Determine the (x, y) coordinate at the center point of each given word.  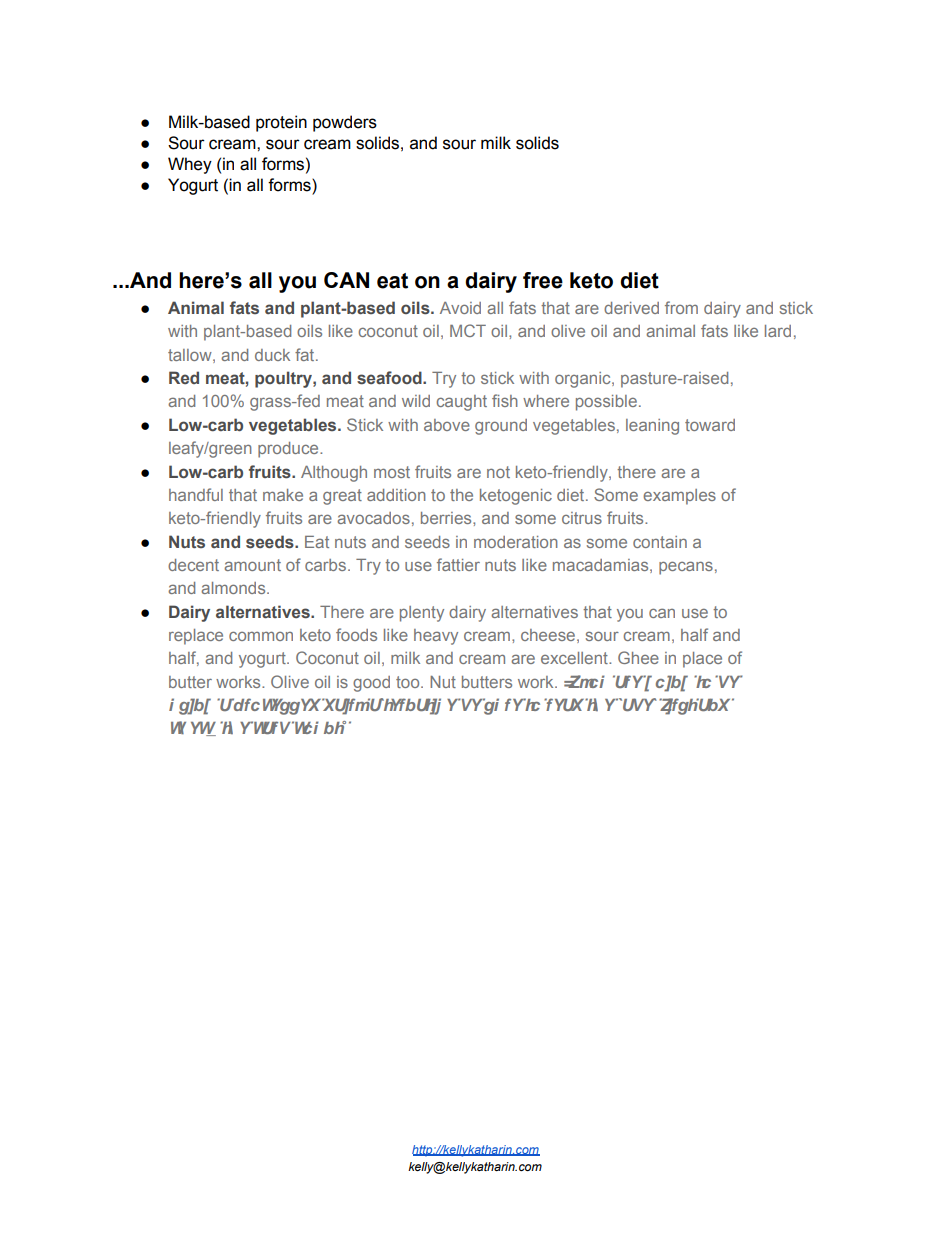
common (261, 636)
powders (345, 123)
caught (462, 403)
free (543, 280)
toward (710, 425)
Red (184, 377)
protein (281, 123)
